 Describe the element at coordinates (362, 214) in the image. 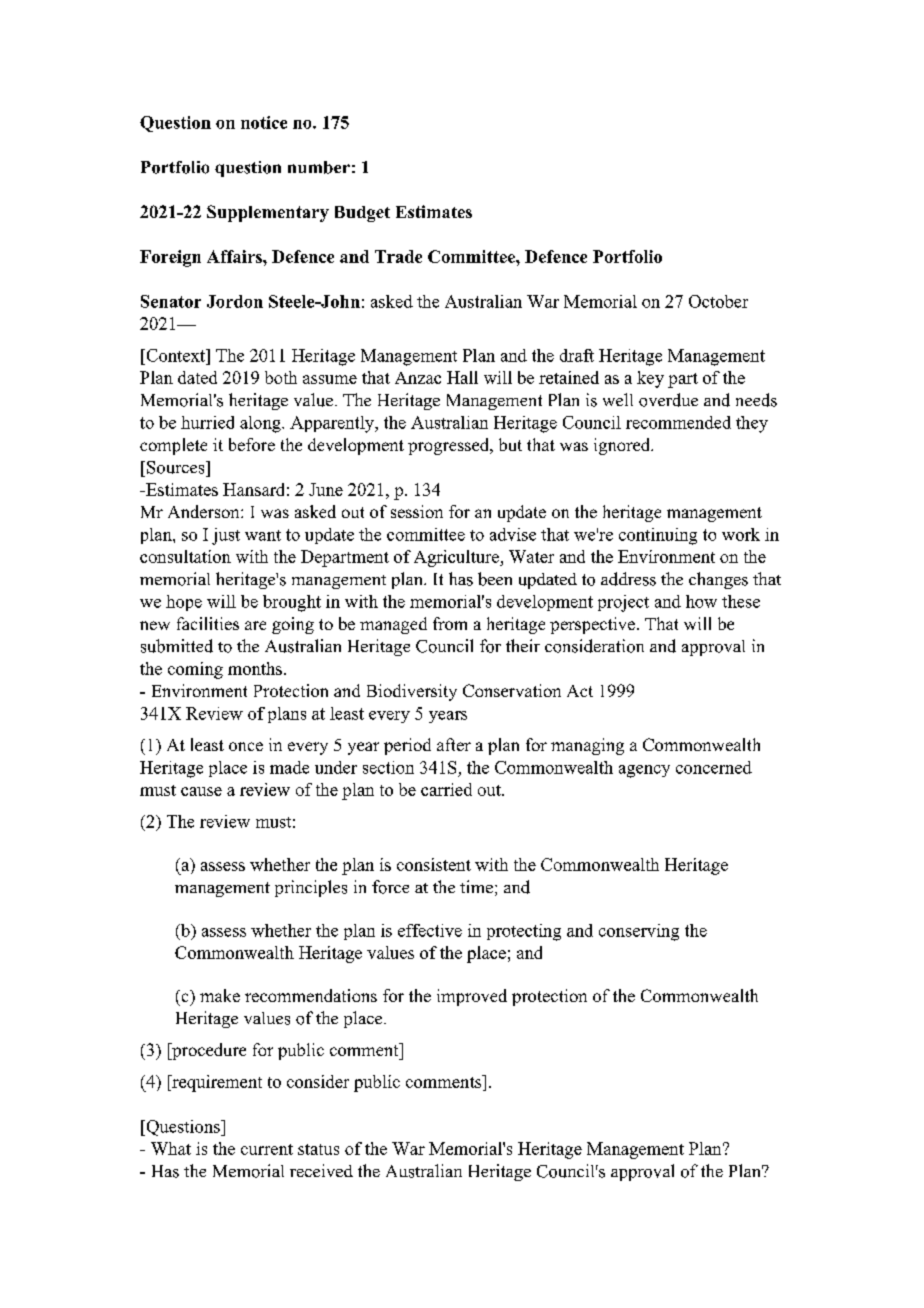

I see `Budget` at that location.
